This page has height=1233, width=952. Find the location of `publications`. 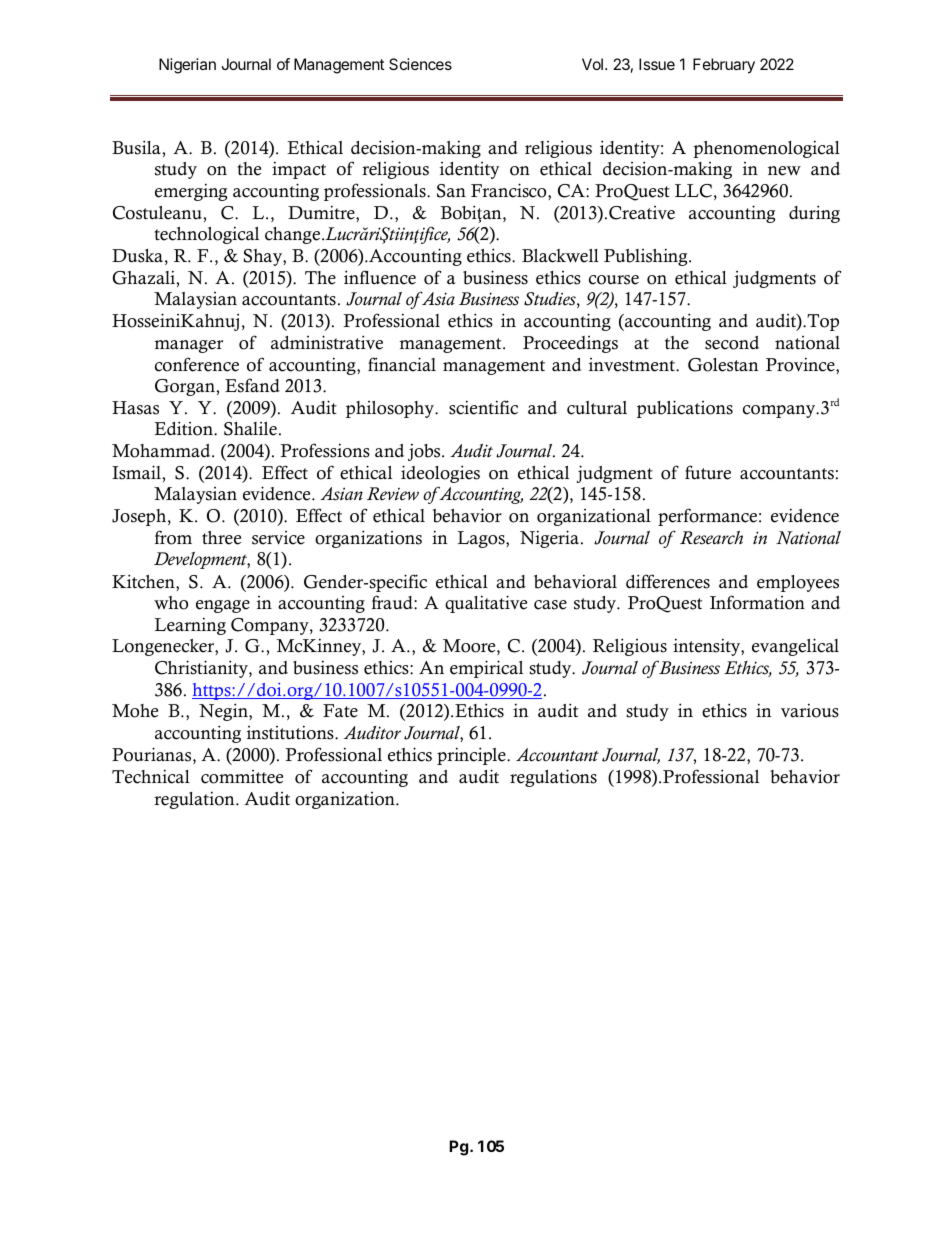

publications is located at coordinates (685, 409).
